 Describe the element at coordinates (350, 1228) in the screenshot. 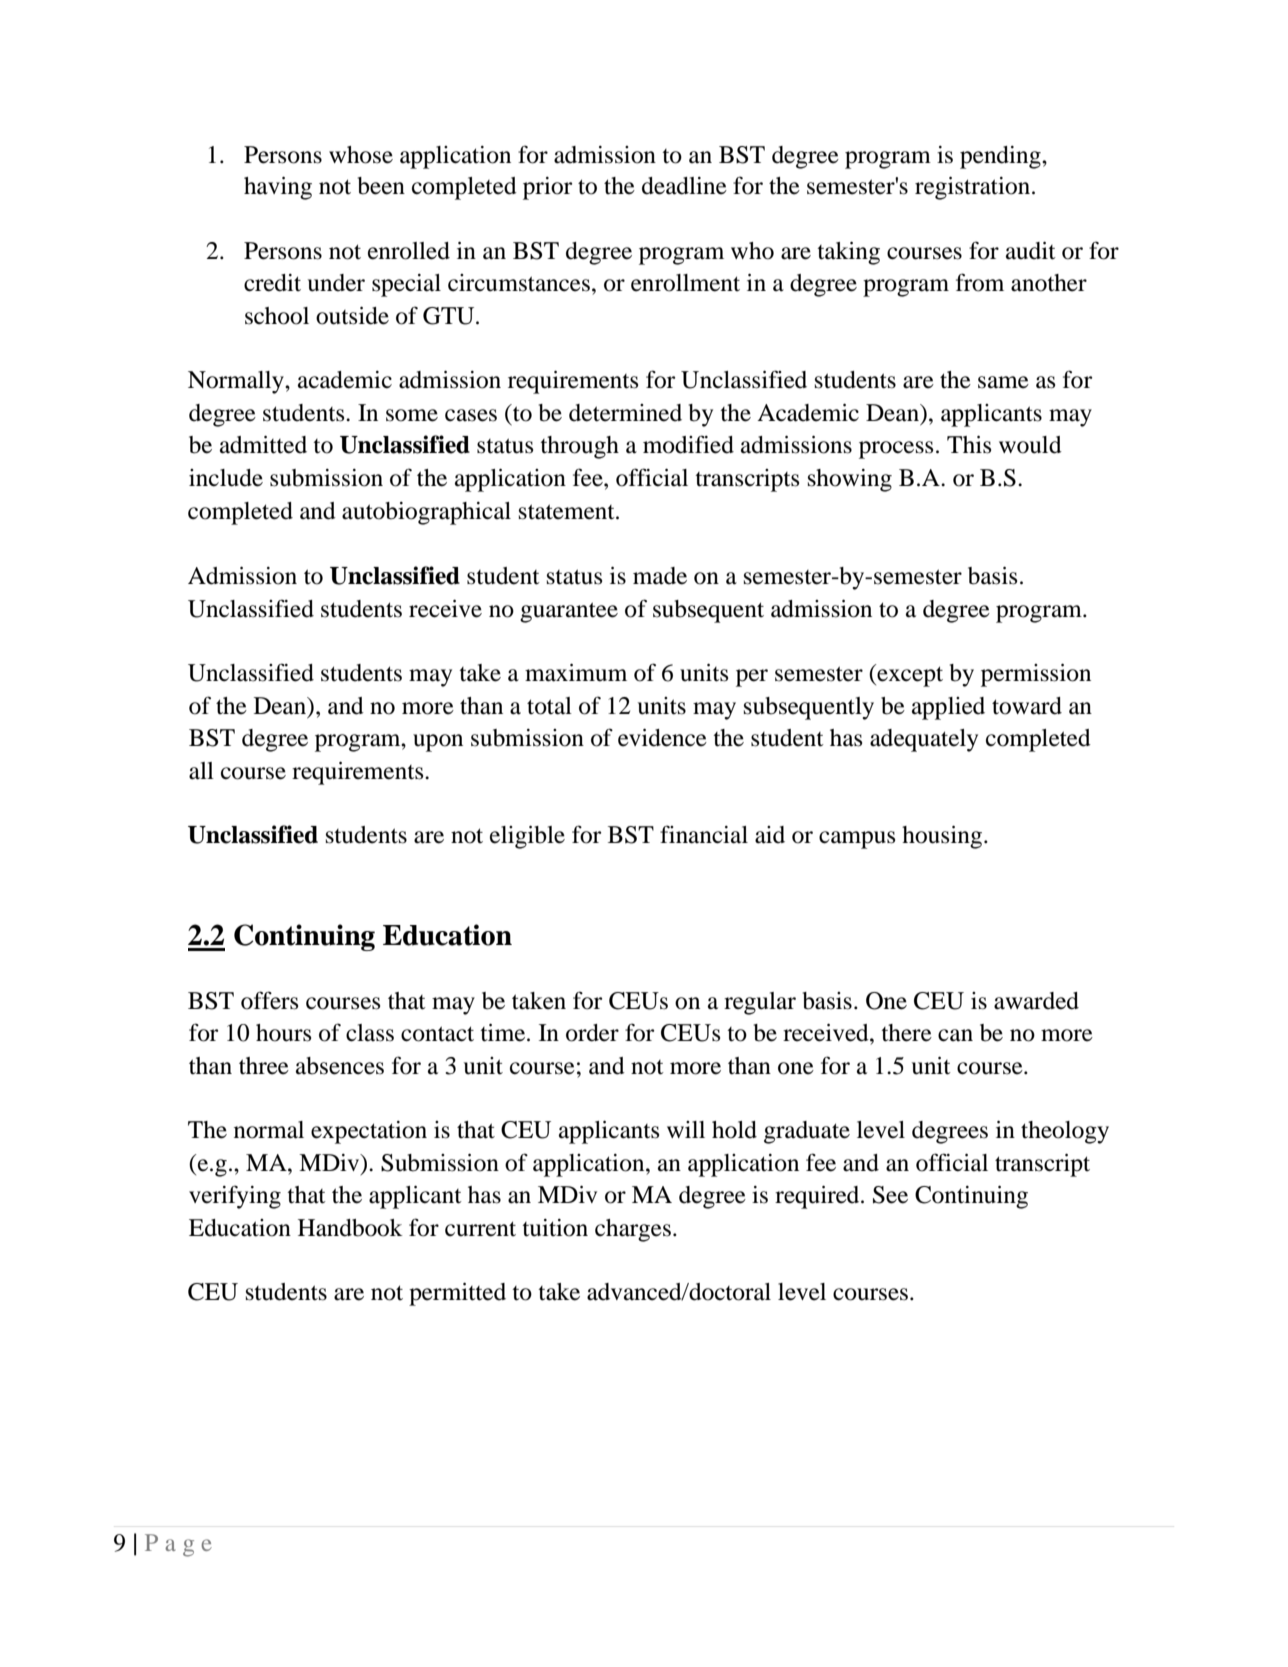

I see `Handbook` at that location.
